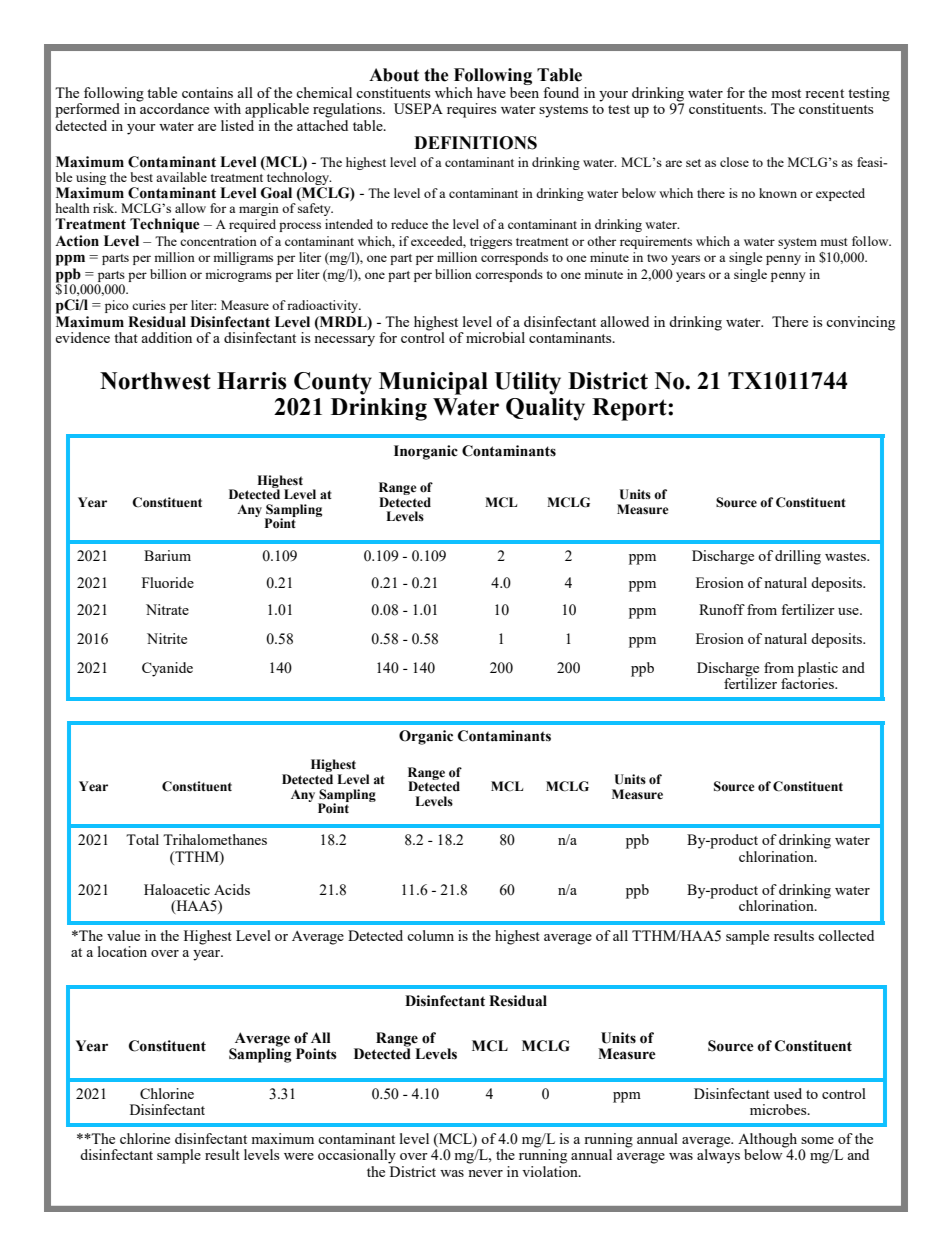 The height and width of the screenshot is (1233, 952). Describe the element at coordinates (167, 638) in the screenshot. I see `Nitrite` at that location.
